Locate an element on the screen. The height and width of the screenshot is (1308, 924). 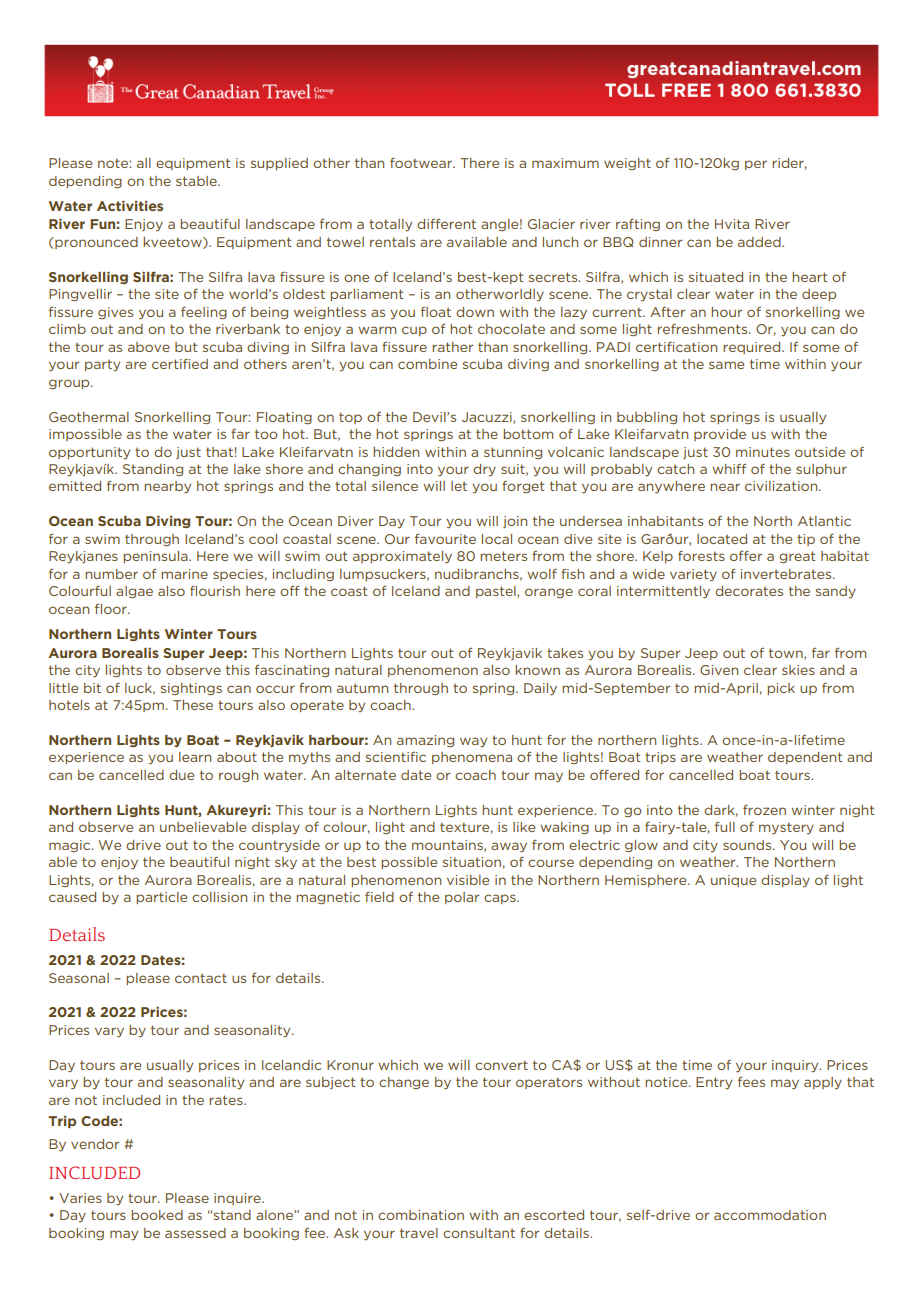
added is located at coordinates (760, 242).
